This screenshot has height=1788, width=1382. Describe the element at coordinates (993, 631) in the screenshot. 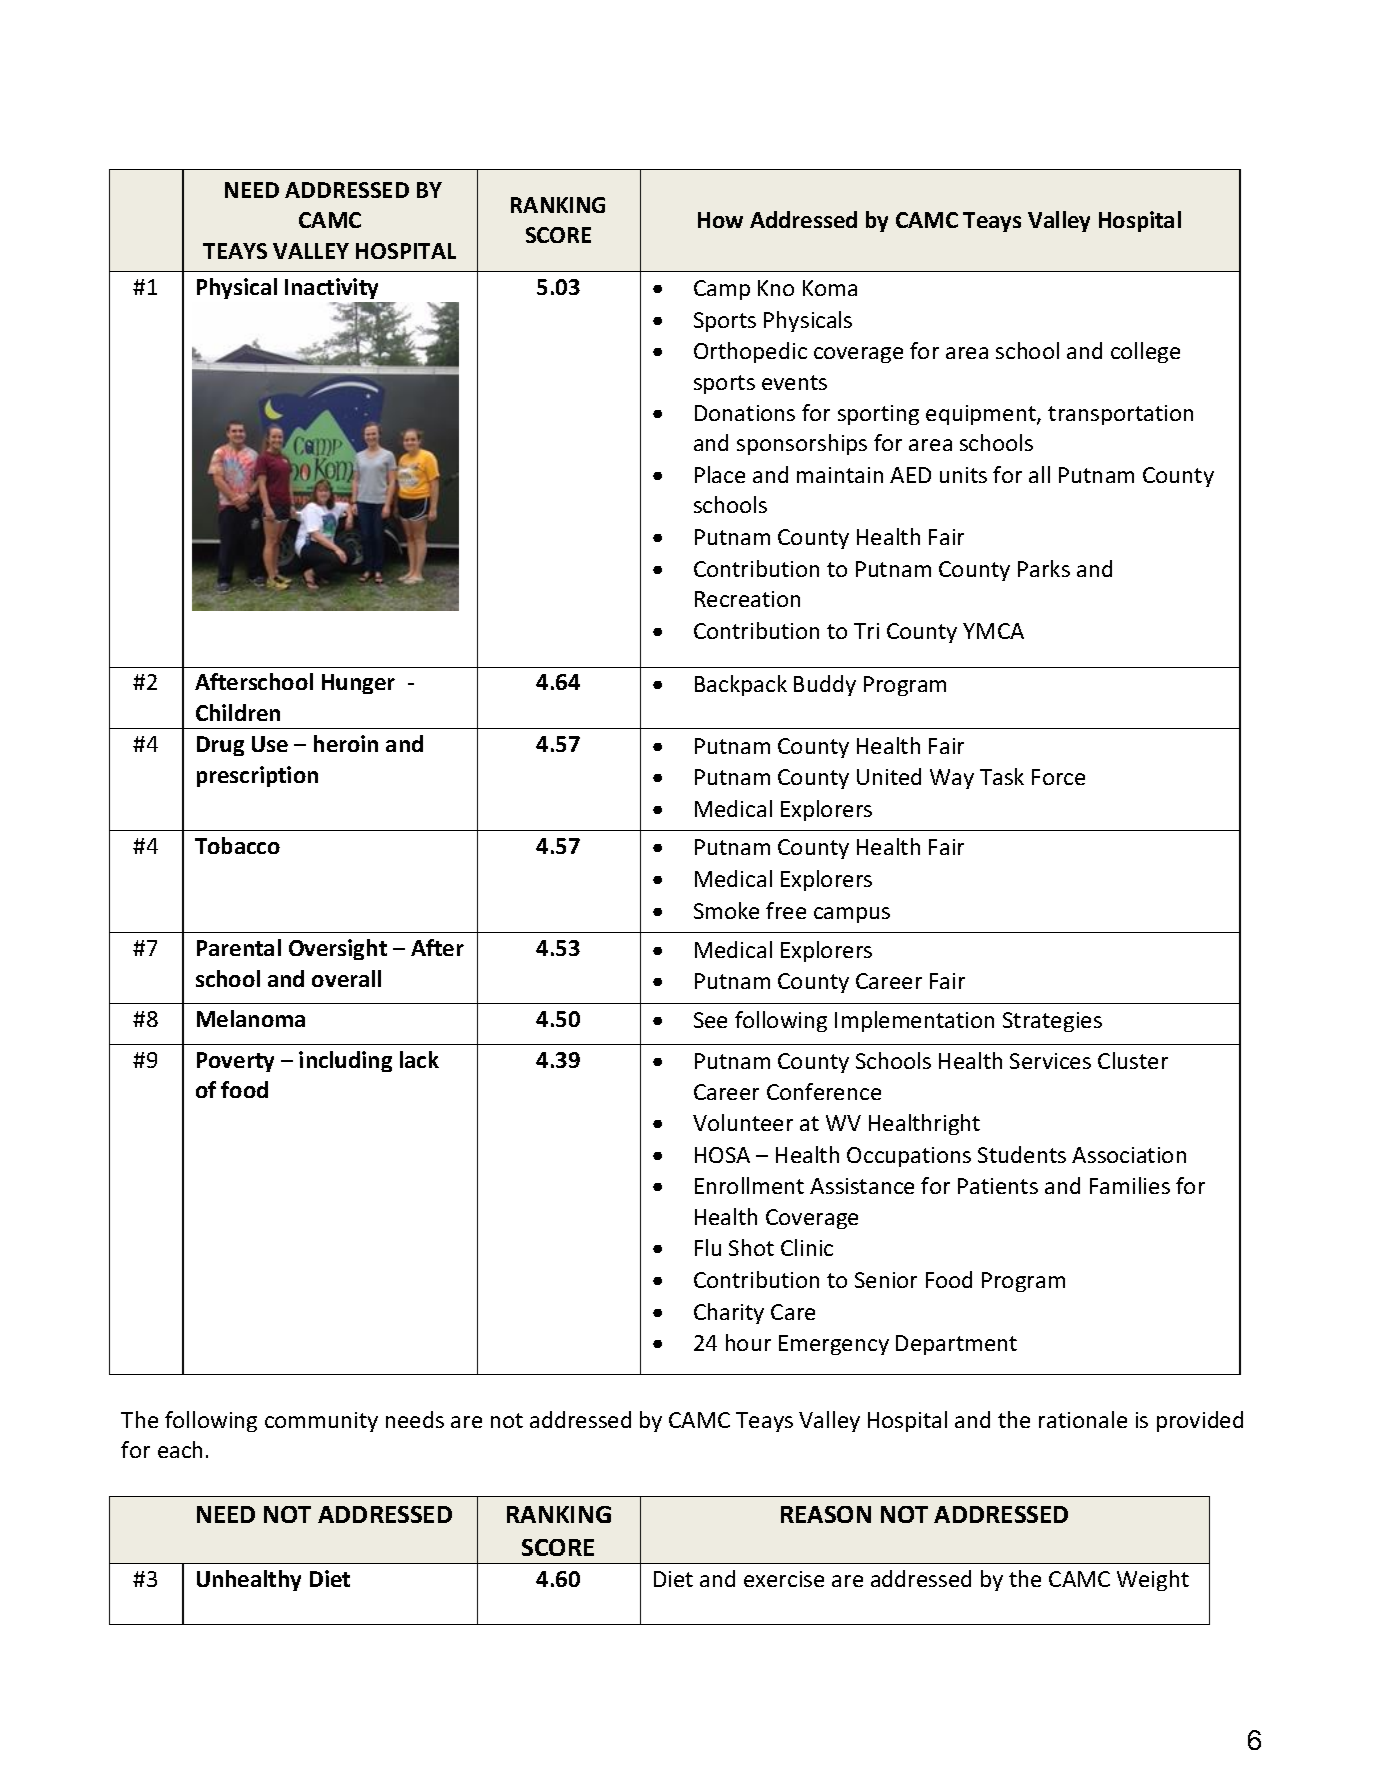

I see `YMCA` at that location.
